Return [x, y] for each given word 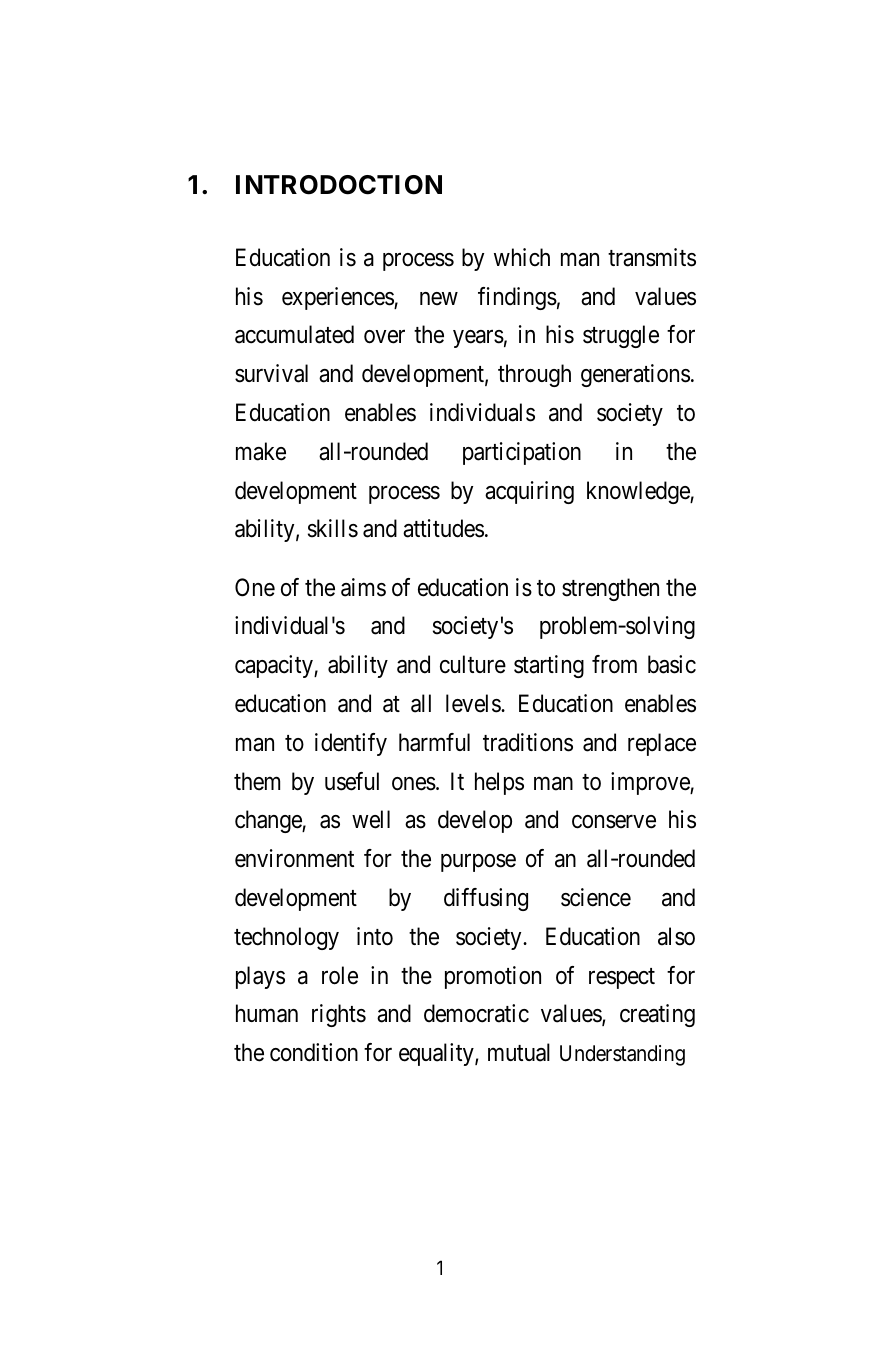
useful [352, 781]
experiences [338, 298]
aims [363, 587]
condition [314, 1052]
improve [651, 783]
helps [499, 783]
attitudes [443, 528]
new [439, 299]
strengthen [610, 589]
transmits [652, 257]
